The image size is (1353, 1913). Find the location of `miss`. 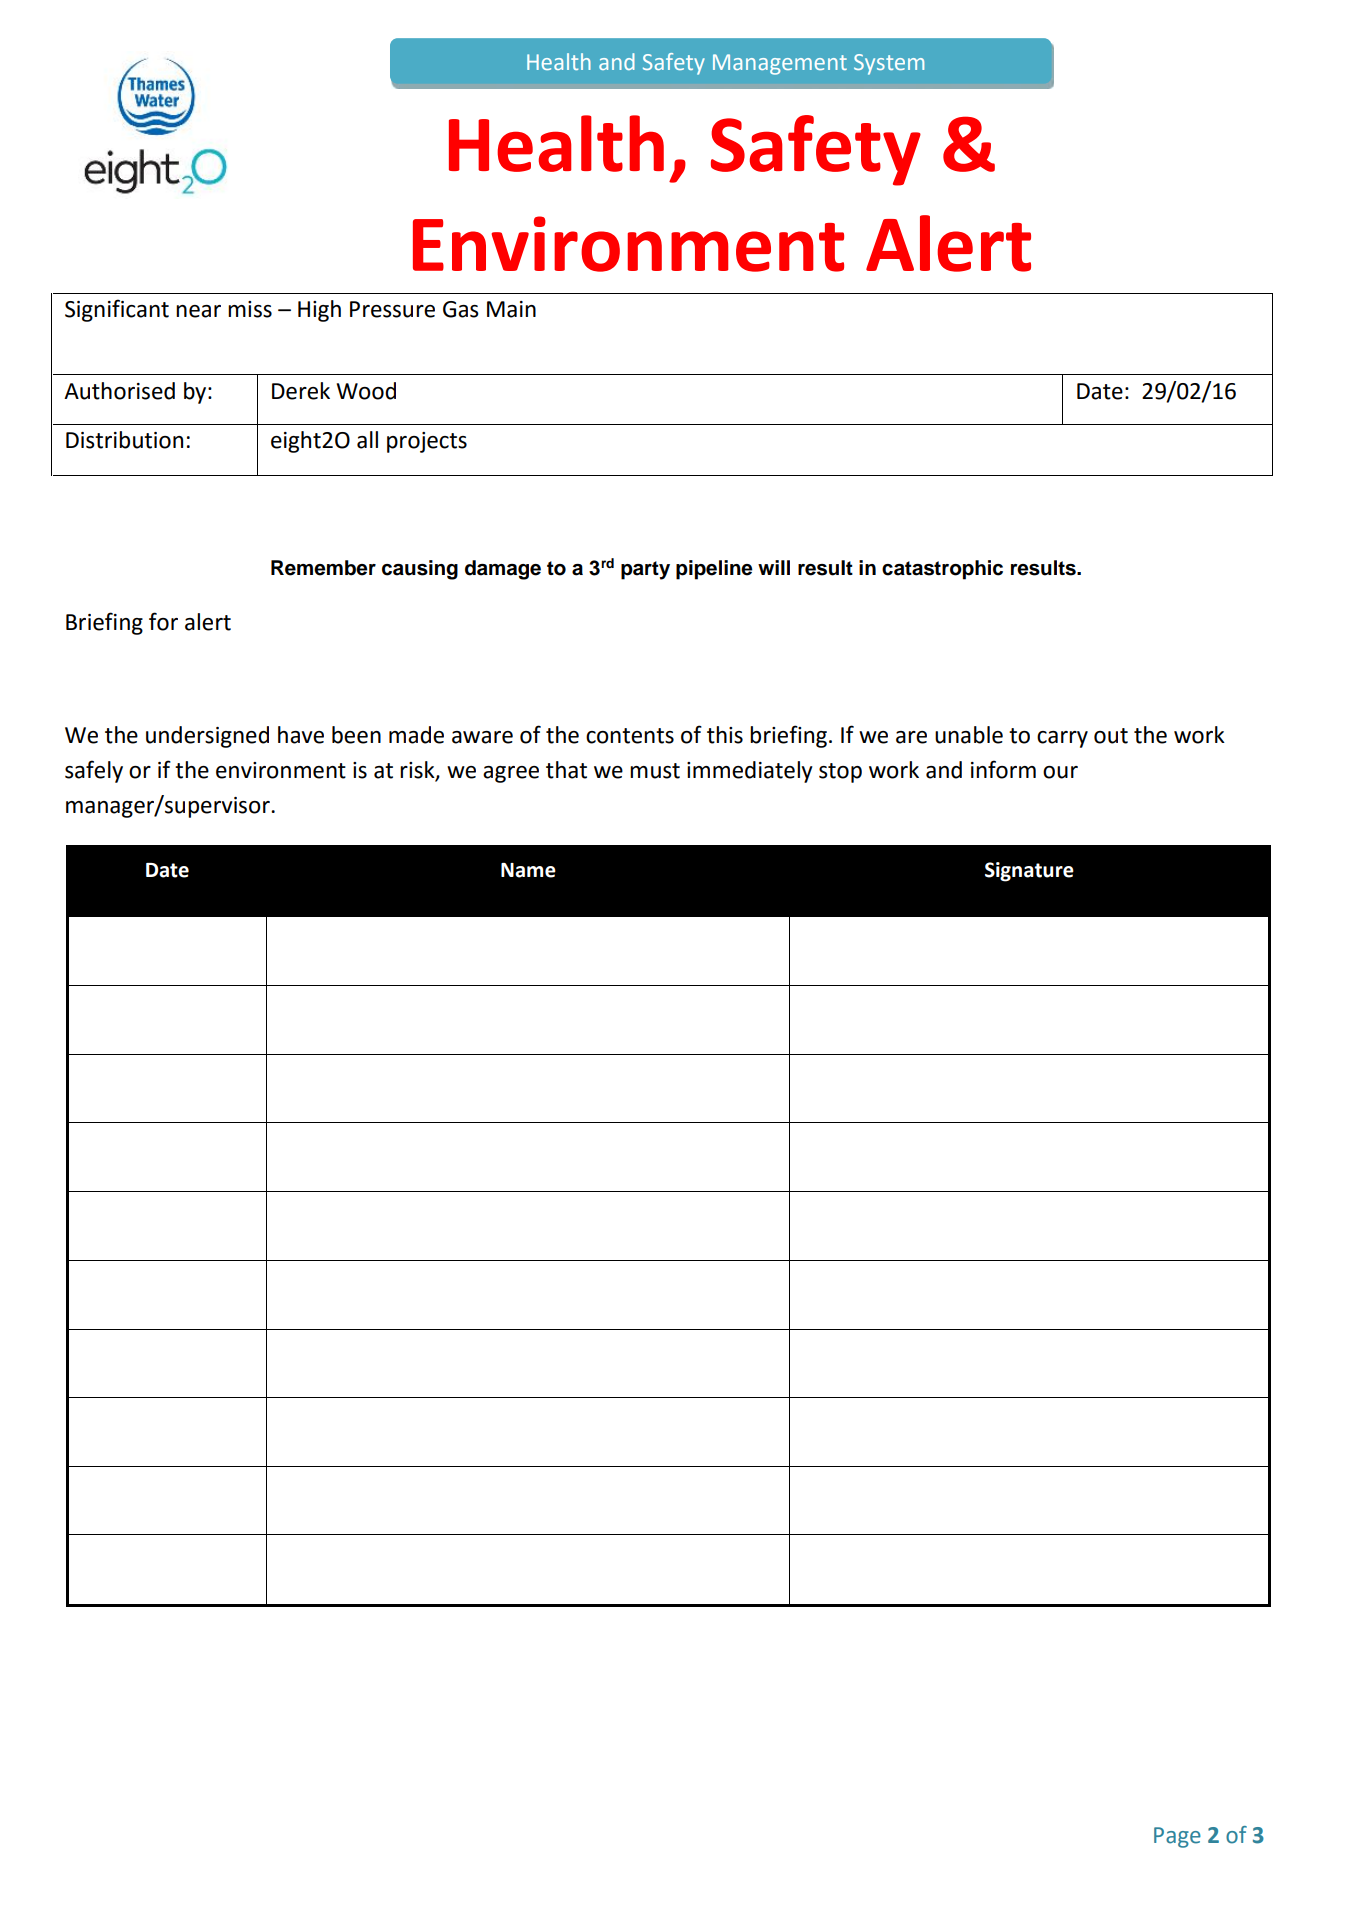

miss is located at coordinates (250, 309).
